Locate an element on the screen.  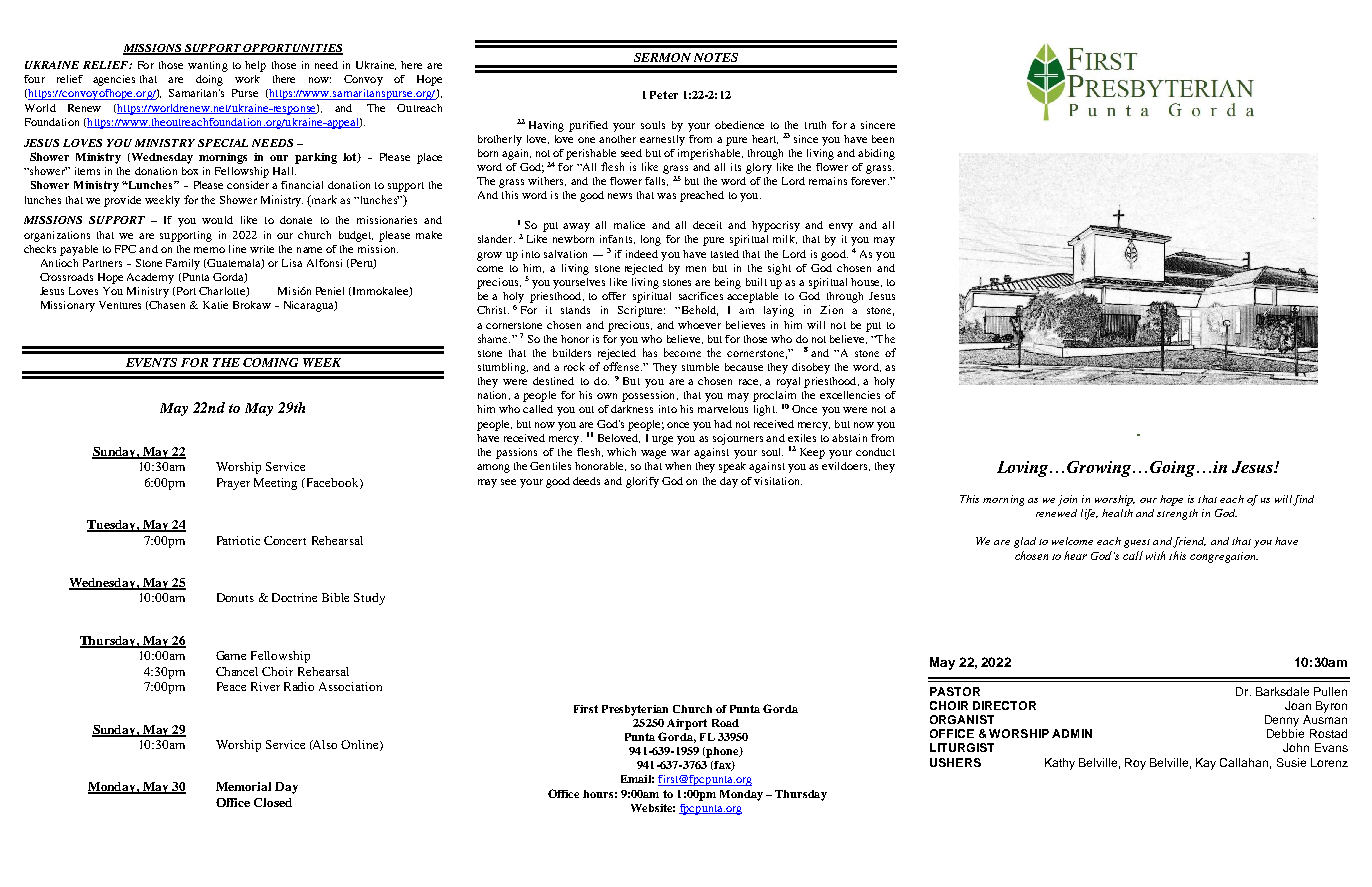
fax is located at coordinates (722, 766).
